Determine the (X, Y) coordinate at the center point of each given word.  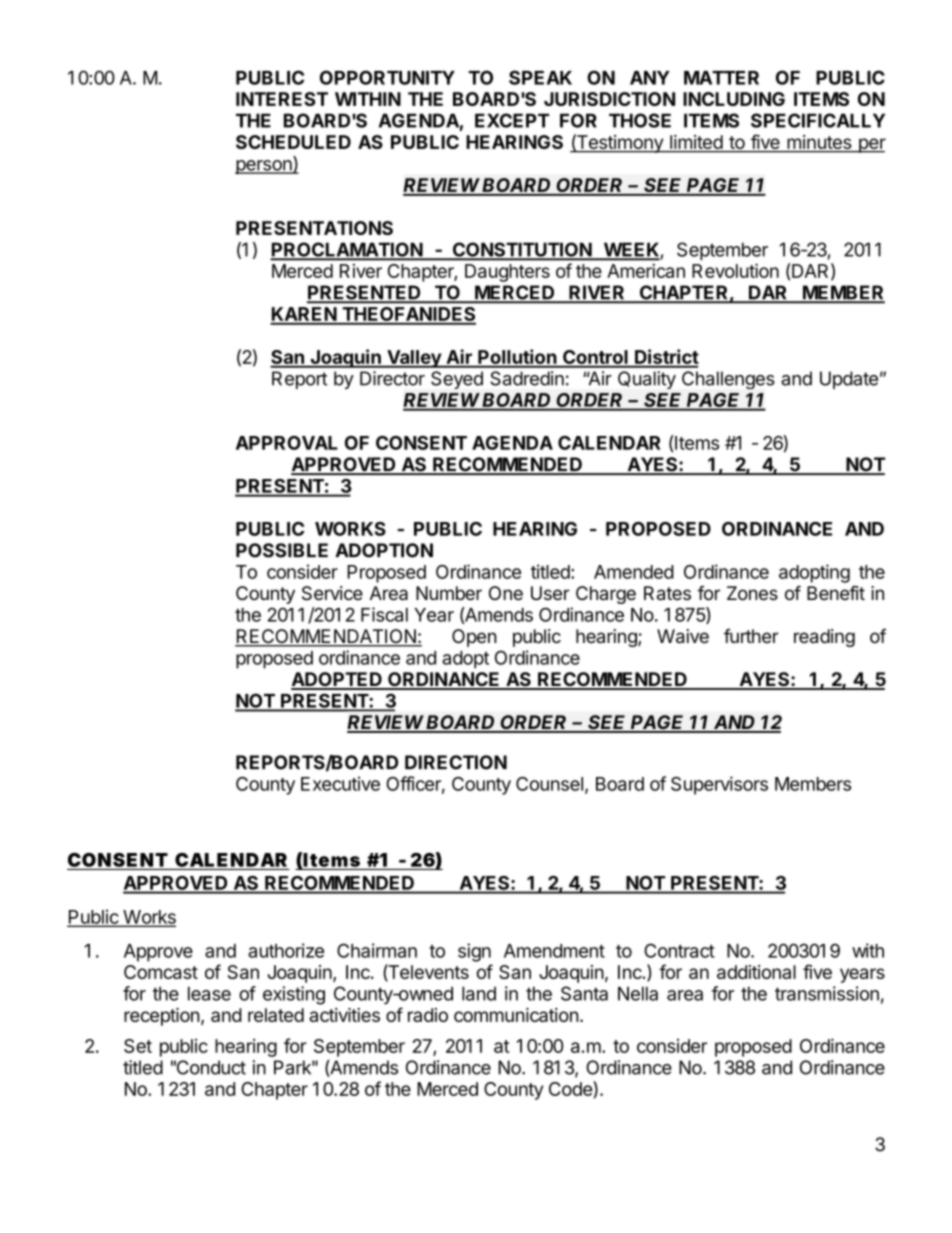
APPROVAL (287, 443)
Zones (752, 593)
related (276, 1015)
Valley (414, 359)
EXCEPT (512, 120)
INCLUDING (734, 99)
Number (449, 593)
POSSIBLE (282, 550)
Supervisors (719, 785)
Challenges (728, 380)
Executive (340, 783)
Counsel (549, 784)
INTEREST (282, 99)
